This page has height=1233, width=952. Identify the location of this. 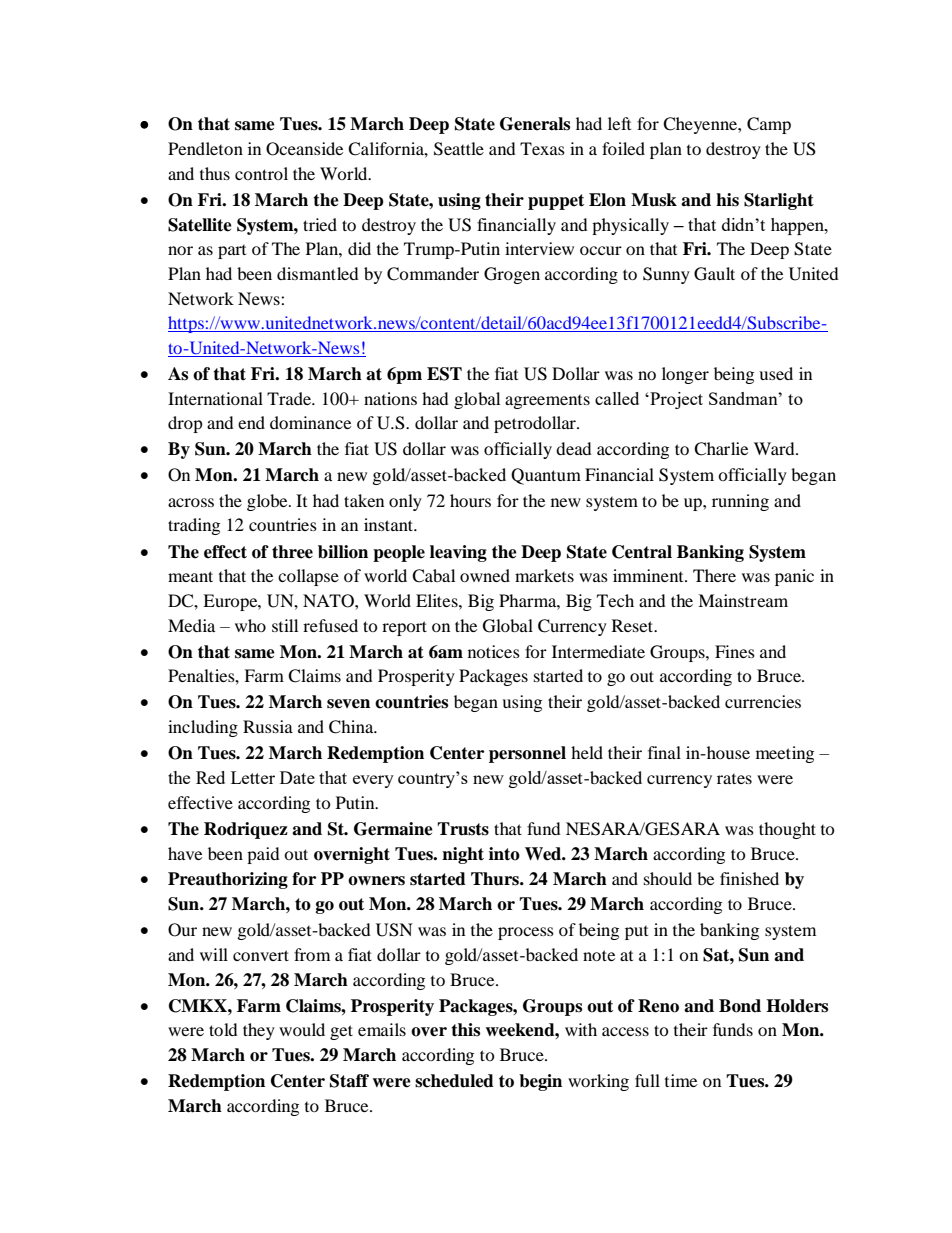
(465, 1030).
